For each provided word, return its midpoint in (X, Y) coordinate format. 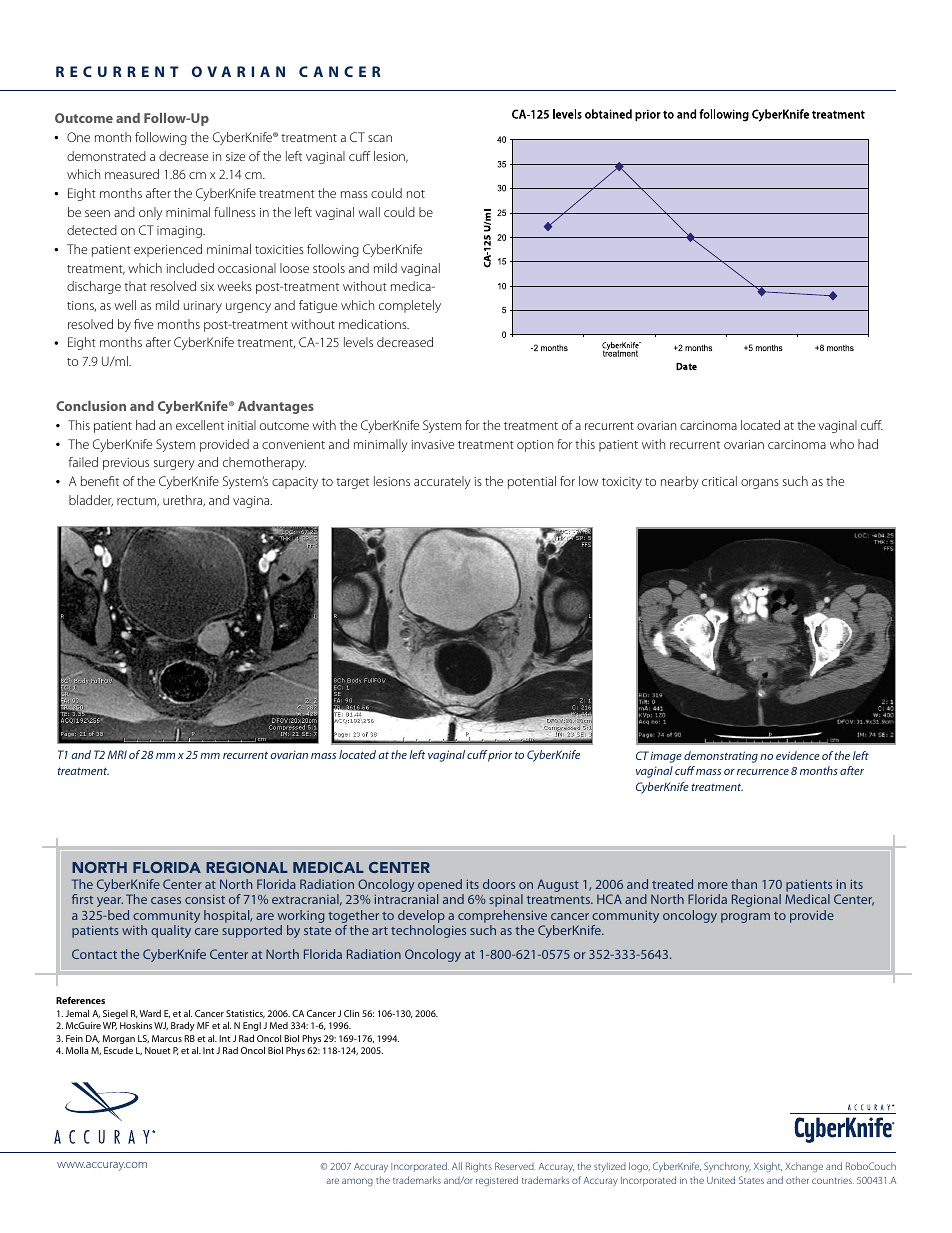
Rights (479, 1167)
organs (760, 484)
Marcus (167, 1038)
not (416, 194)
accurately (442, 482)
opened (440, 885)
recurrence (763, 772)
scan (380, 138)
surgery (174, 465)
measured (132, 174)
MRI (117, 754)
